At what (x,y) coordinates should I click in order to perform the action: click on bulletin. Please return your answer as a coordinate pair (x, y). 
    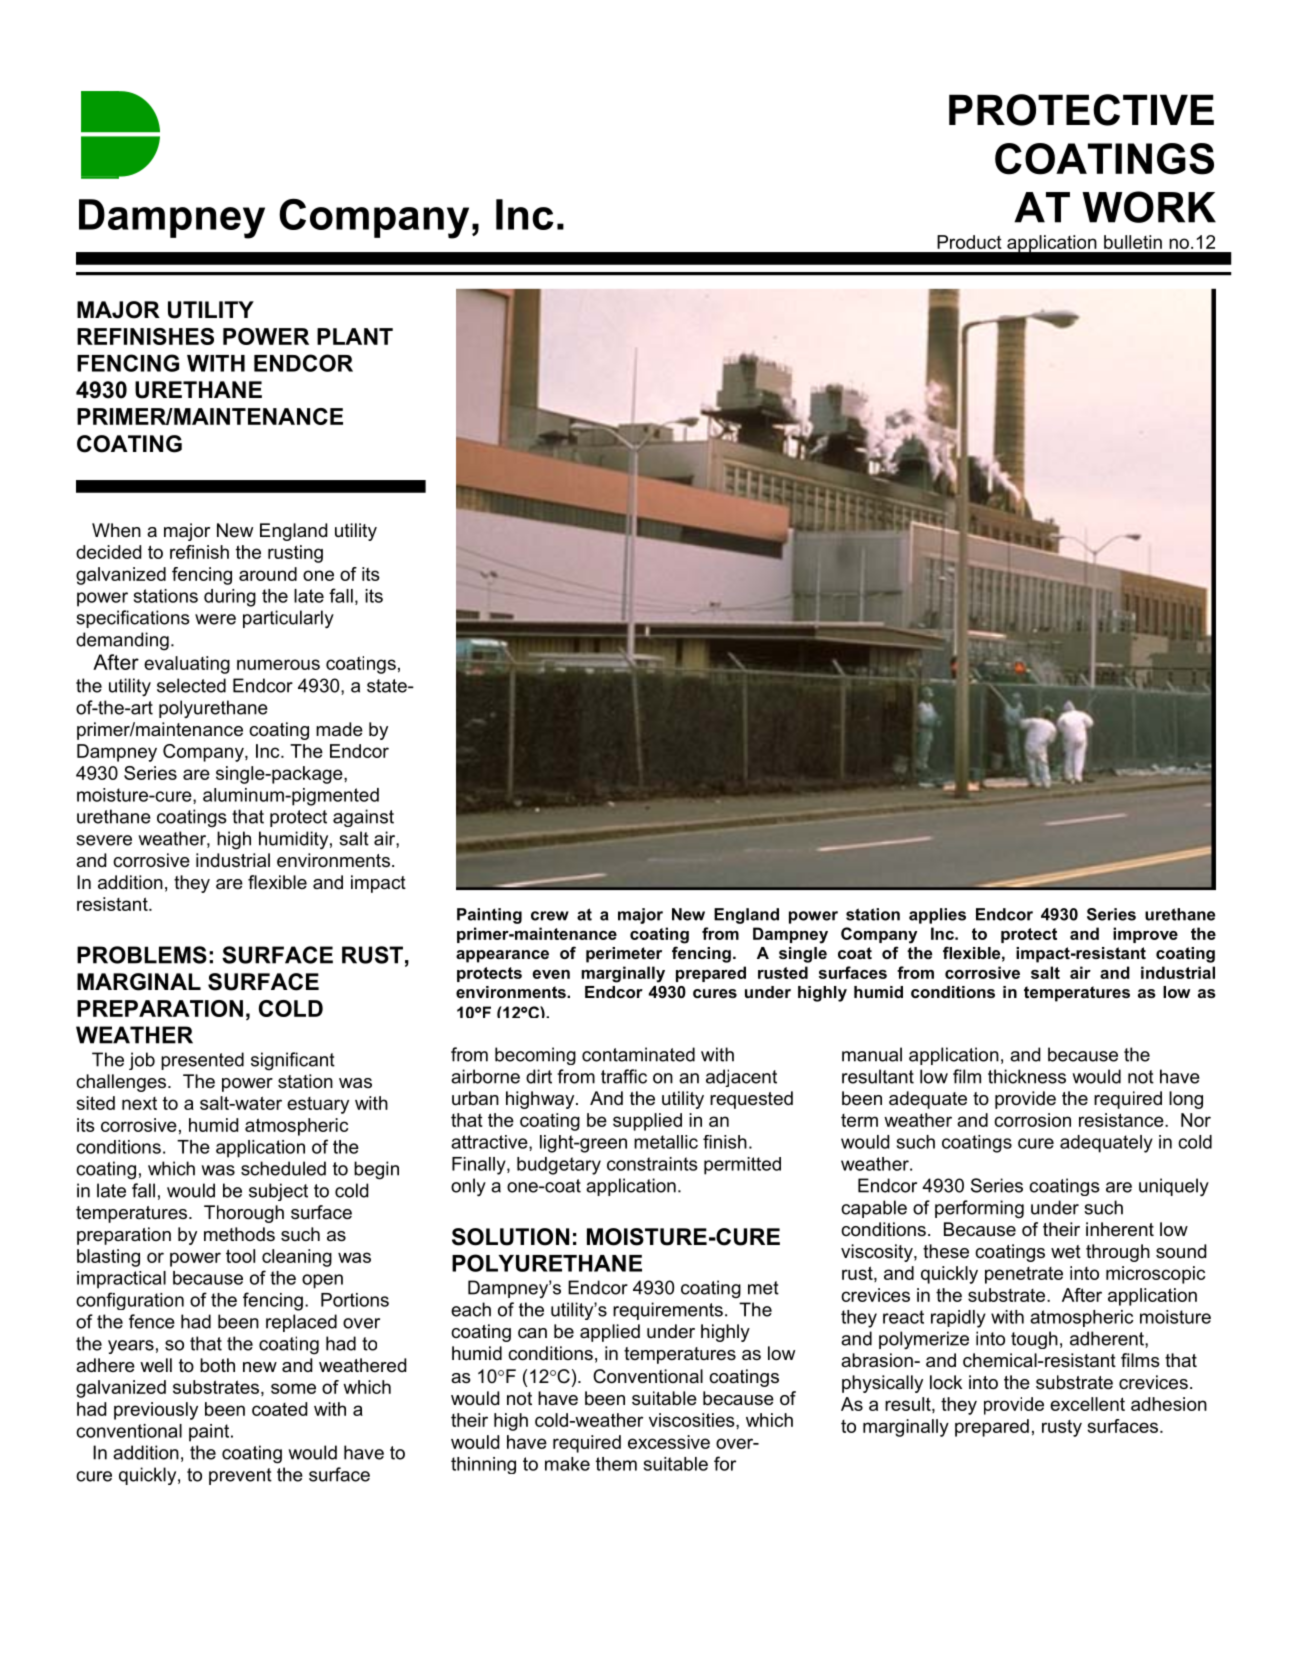
    Looking at the image, I should click on (1133, 242).
